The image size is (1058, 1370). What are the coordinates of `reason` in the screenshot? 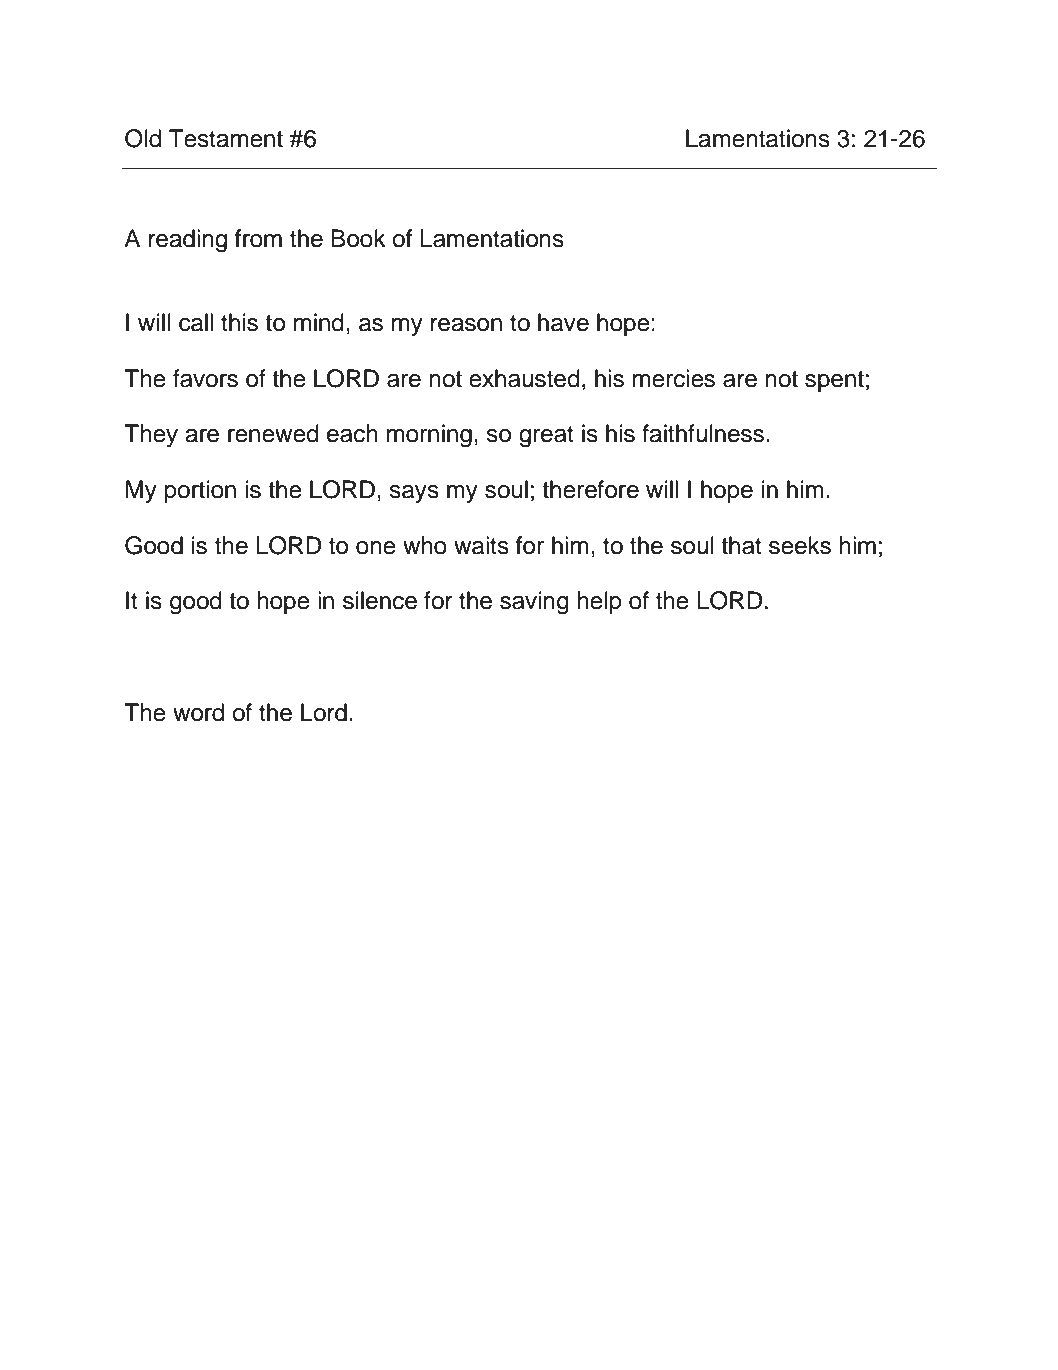 It's located at (466, 325).
